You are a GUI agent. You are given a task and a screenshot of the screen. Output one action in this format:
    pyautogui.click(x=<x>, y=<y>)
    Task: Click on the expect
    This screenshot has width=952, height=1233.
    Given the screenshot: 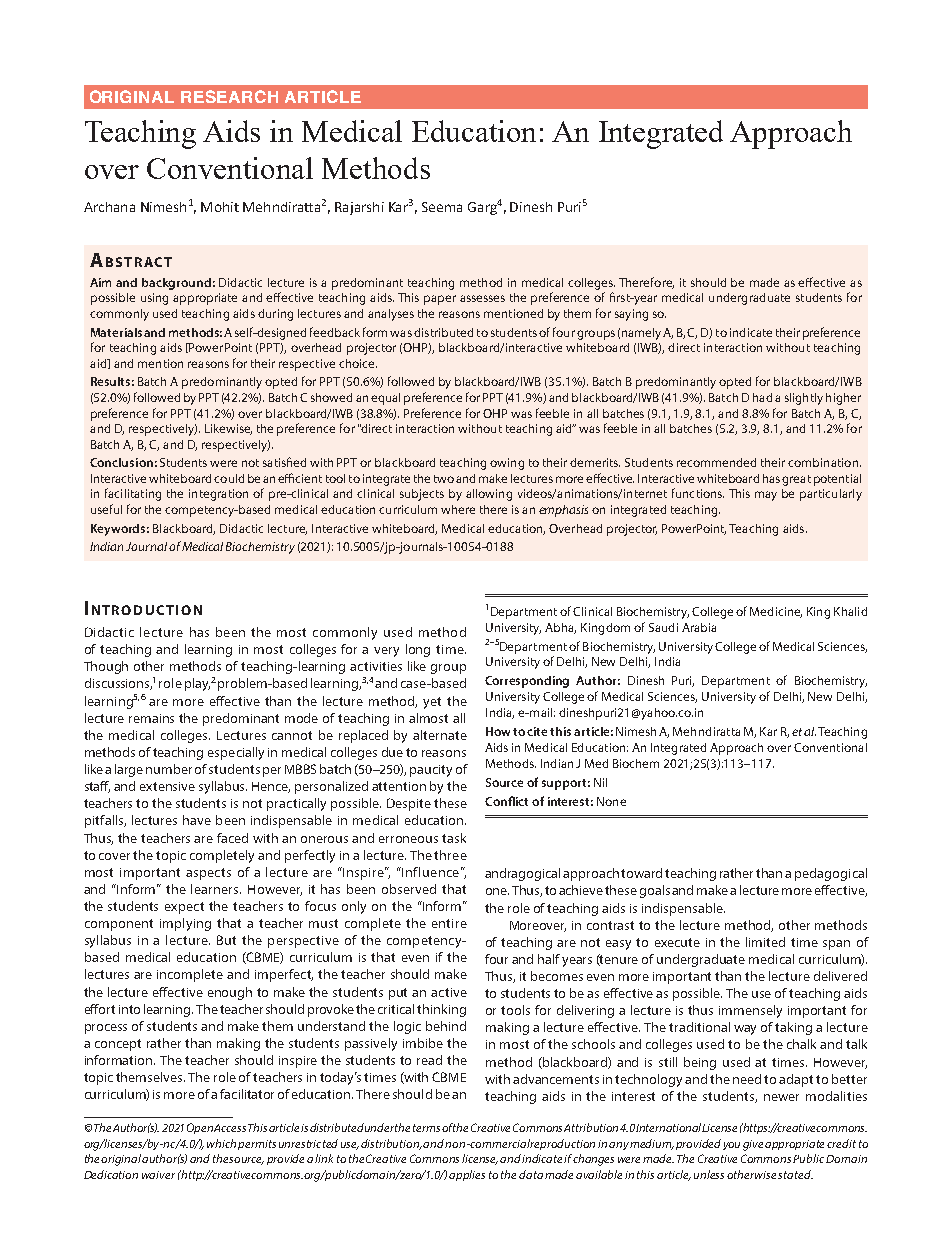 What is the action you would take?
    pyautogui.click(x=184, y=908)
